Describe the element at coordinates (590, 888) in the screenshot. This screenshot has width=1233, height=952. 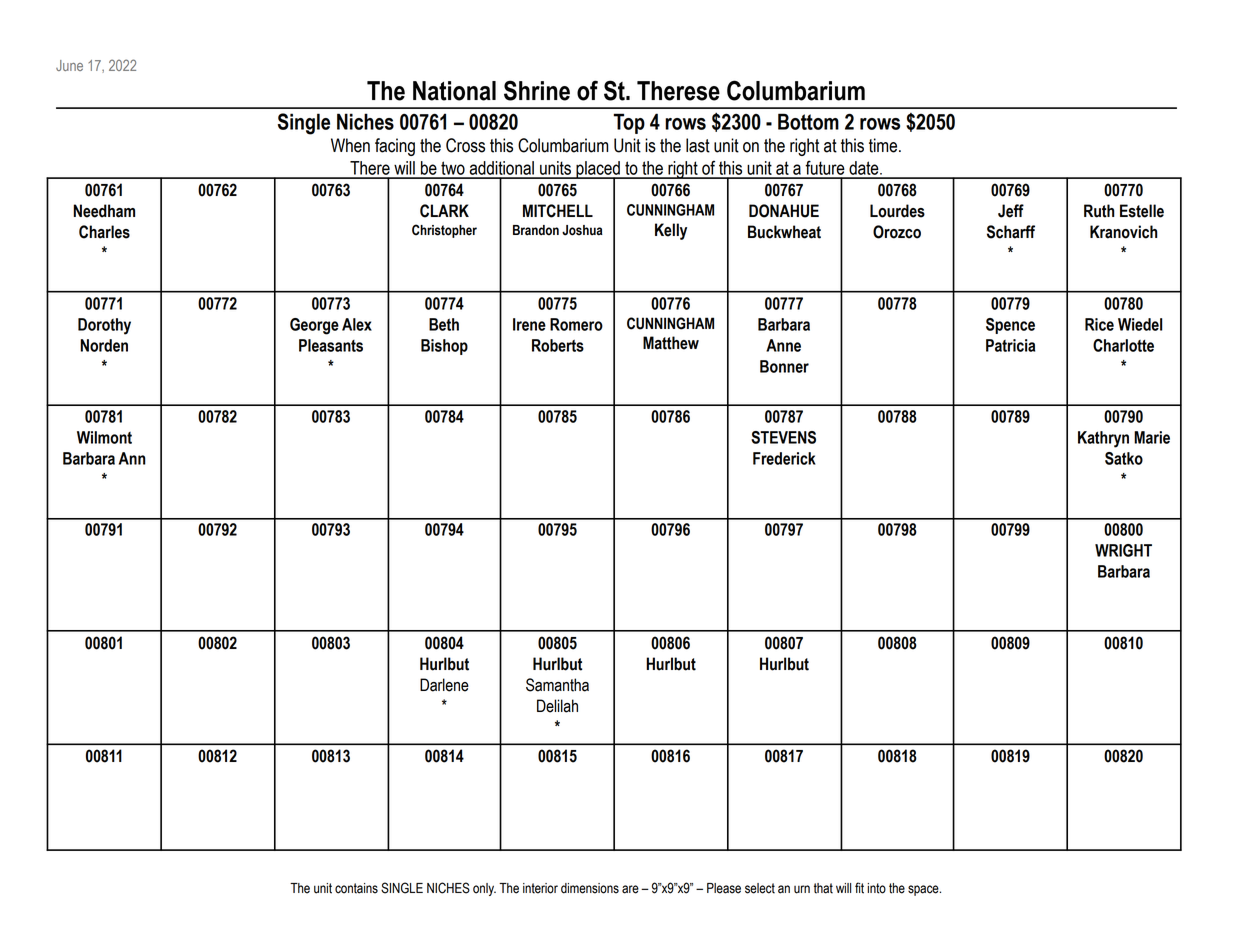
I see `dimensions` at that location.
